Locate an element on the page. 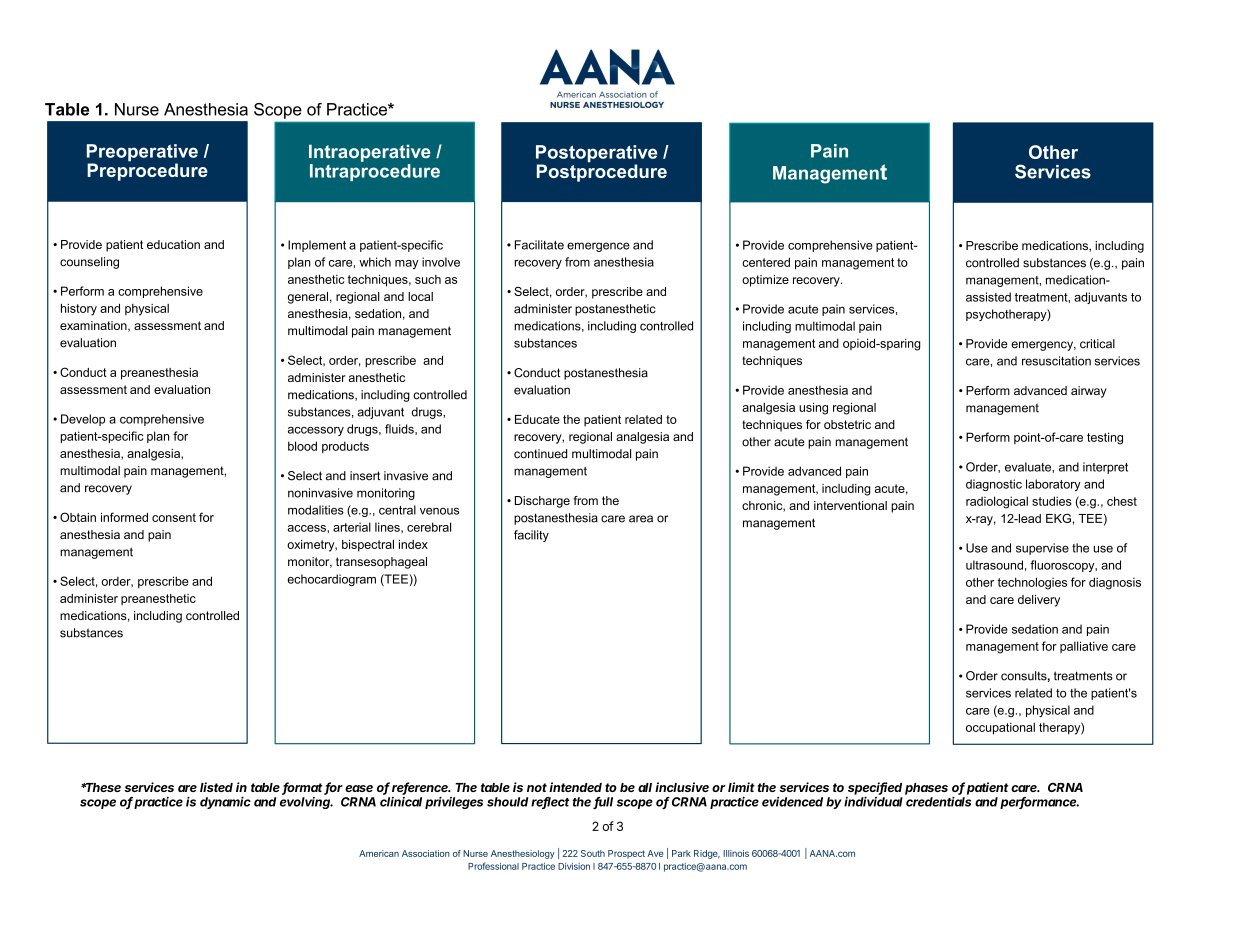 Image resolution: width=1233 pixels, height=952 pixels. Preoperative is located at coordinates (142, 154).
